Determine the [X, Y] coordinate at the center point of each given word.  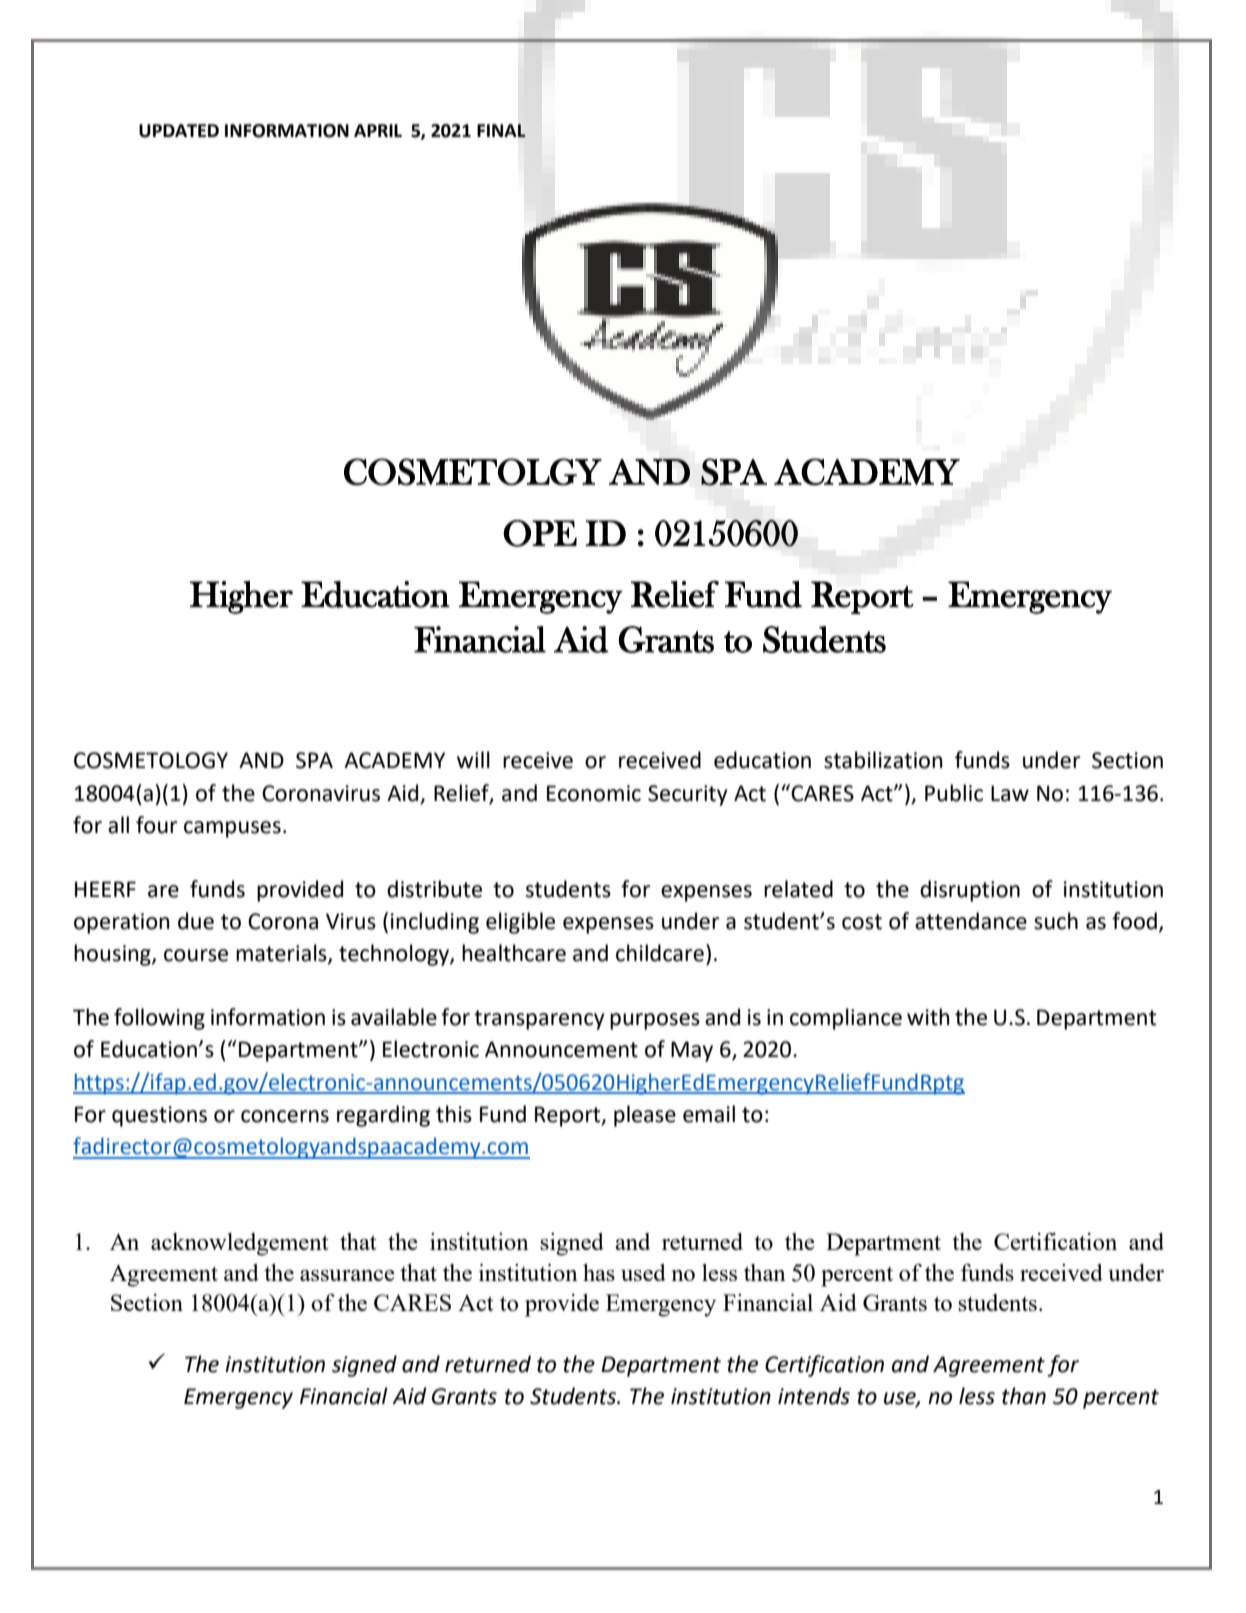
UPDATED [179, 131]
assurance [347, 1275]
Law [1010, 793]
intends [814, 1396]
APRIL [378, 130]
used [643, 1272]
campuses [232, 829]
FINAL [501, 130]
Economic [594, 793]
